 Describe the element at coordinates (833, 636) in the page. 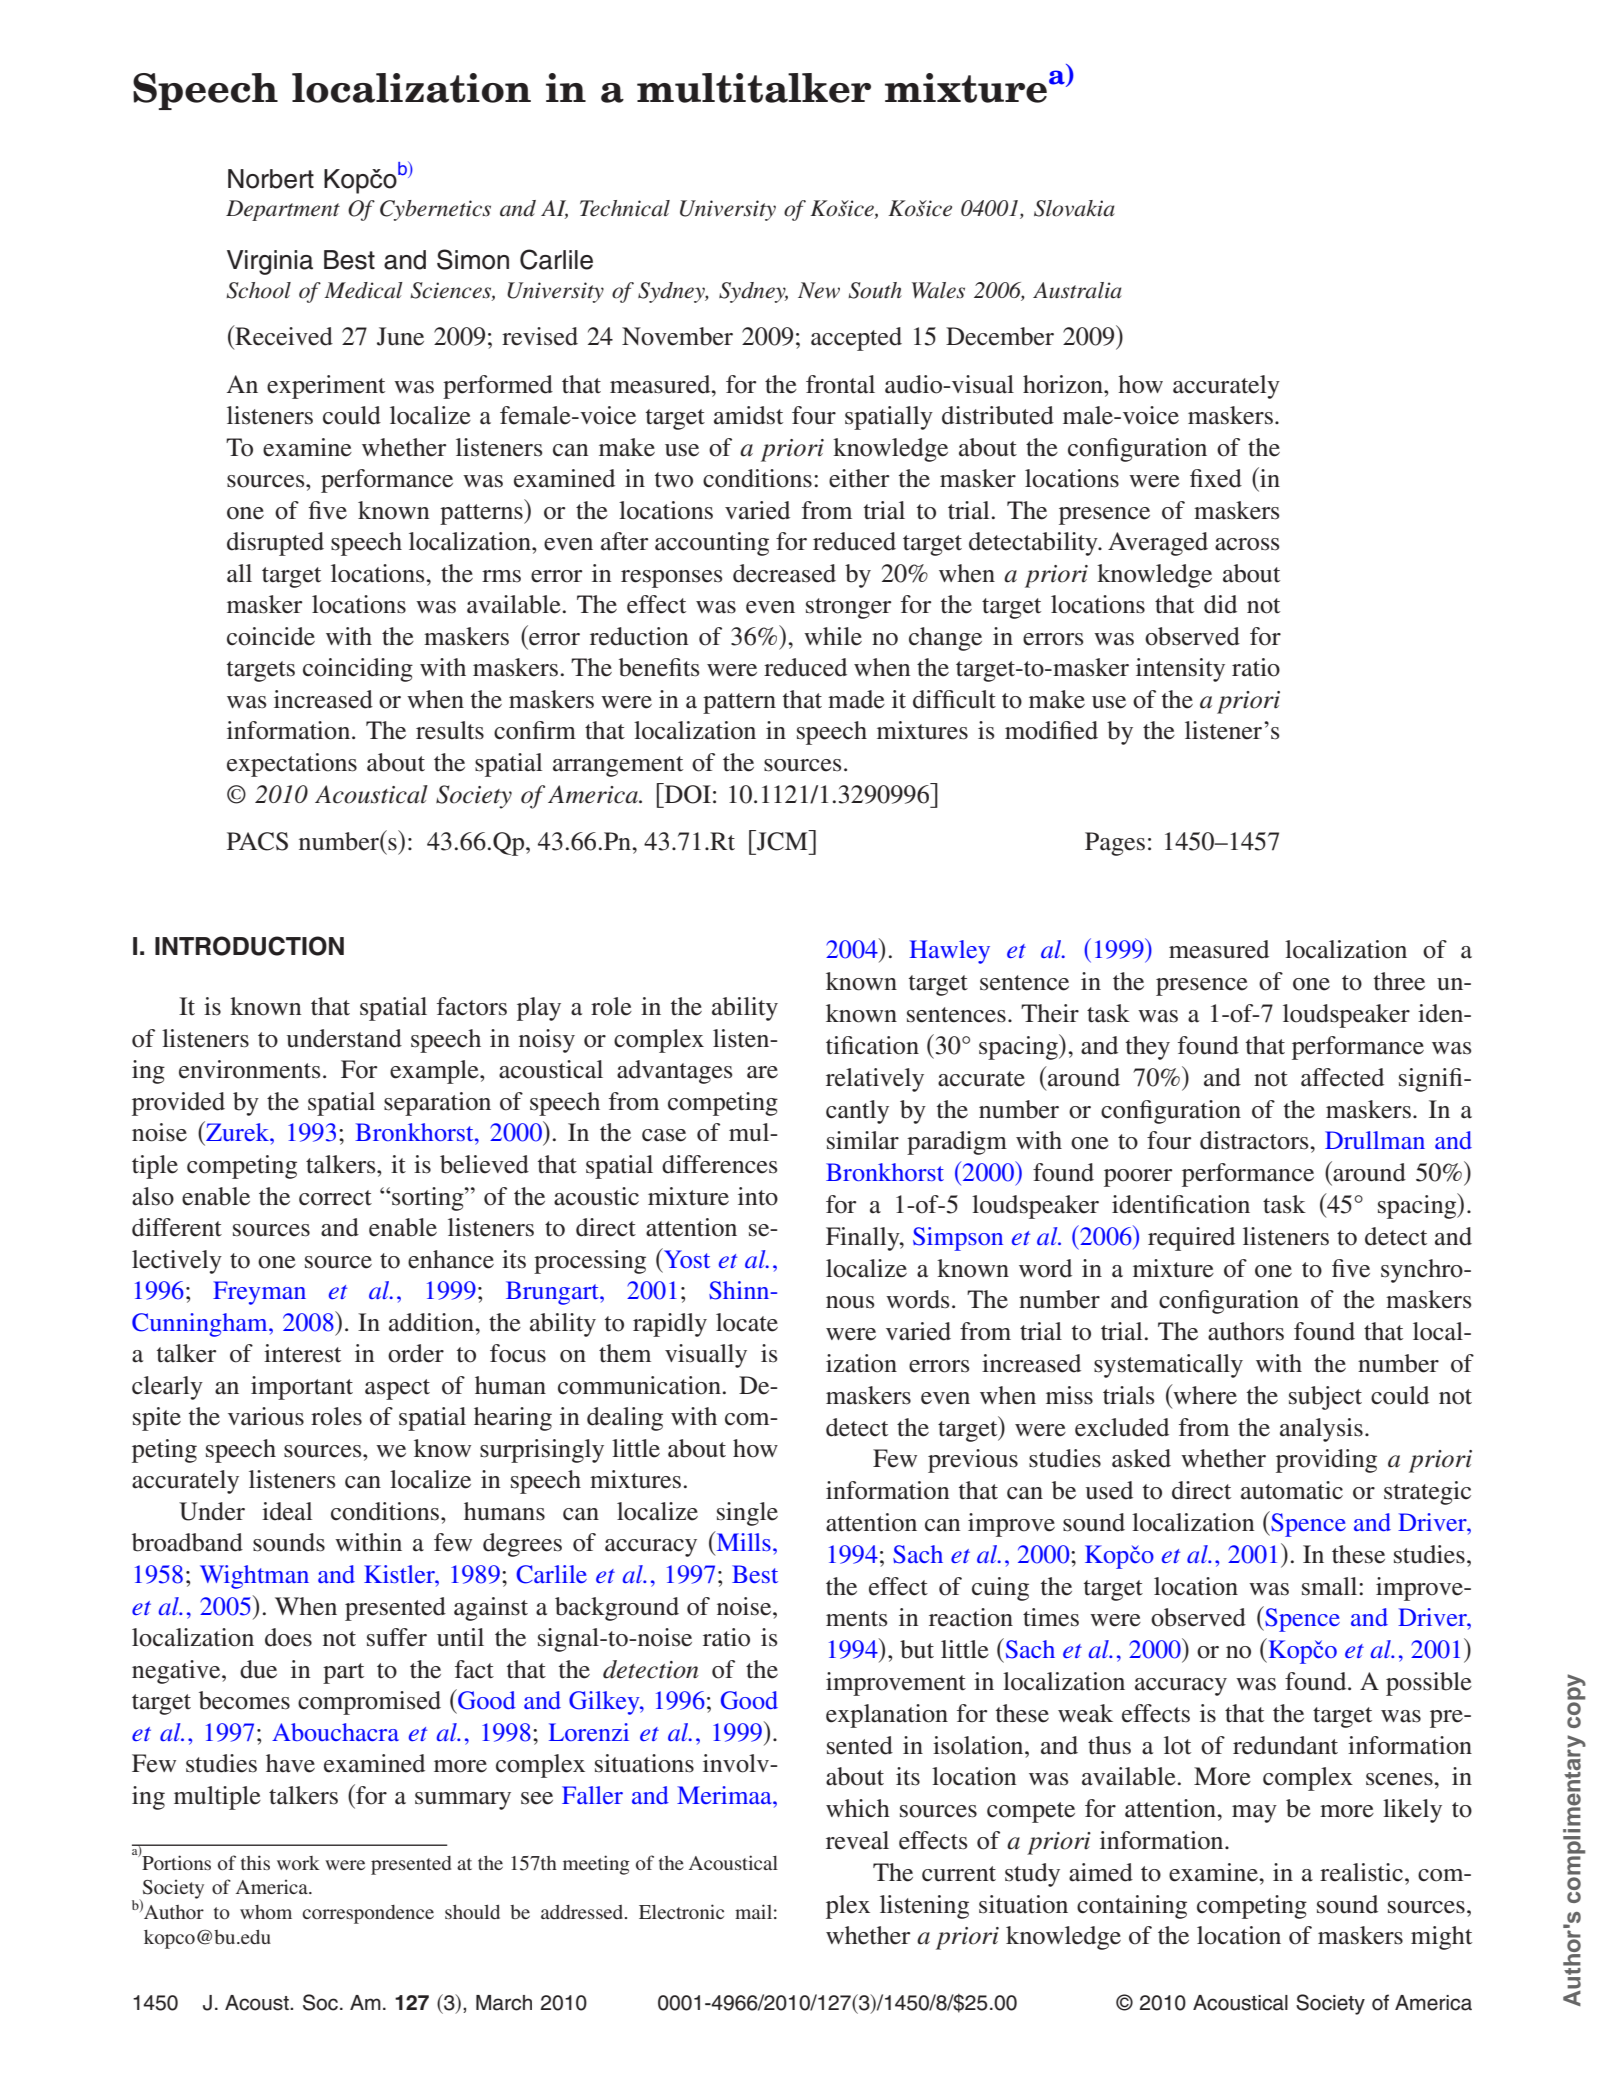

I see `while` at that location.
